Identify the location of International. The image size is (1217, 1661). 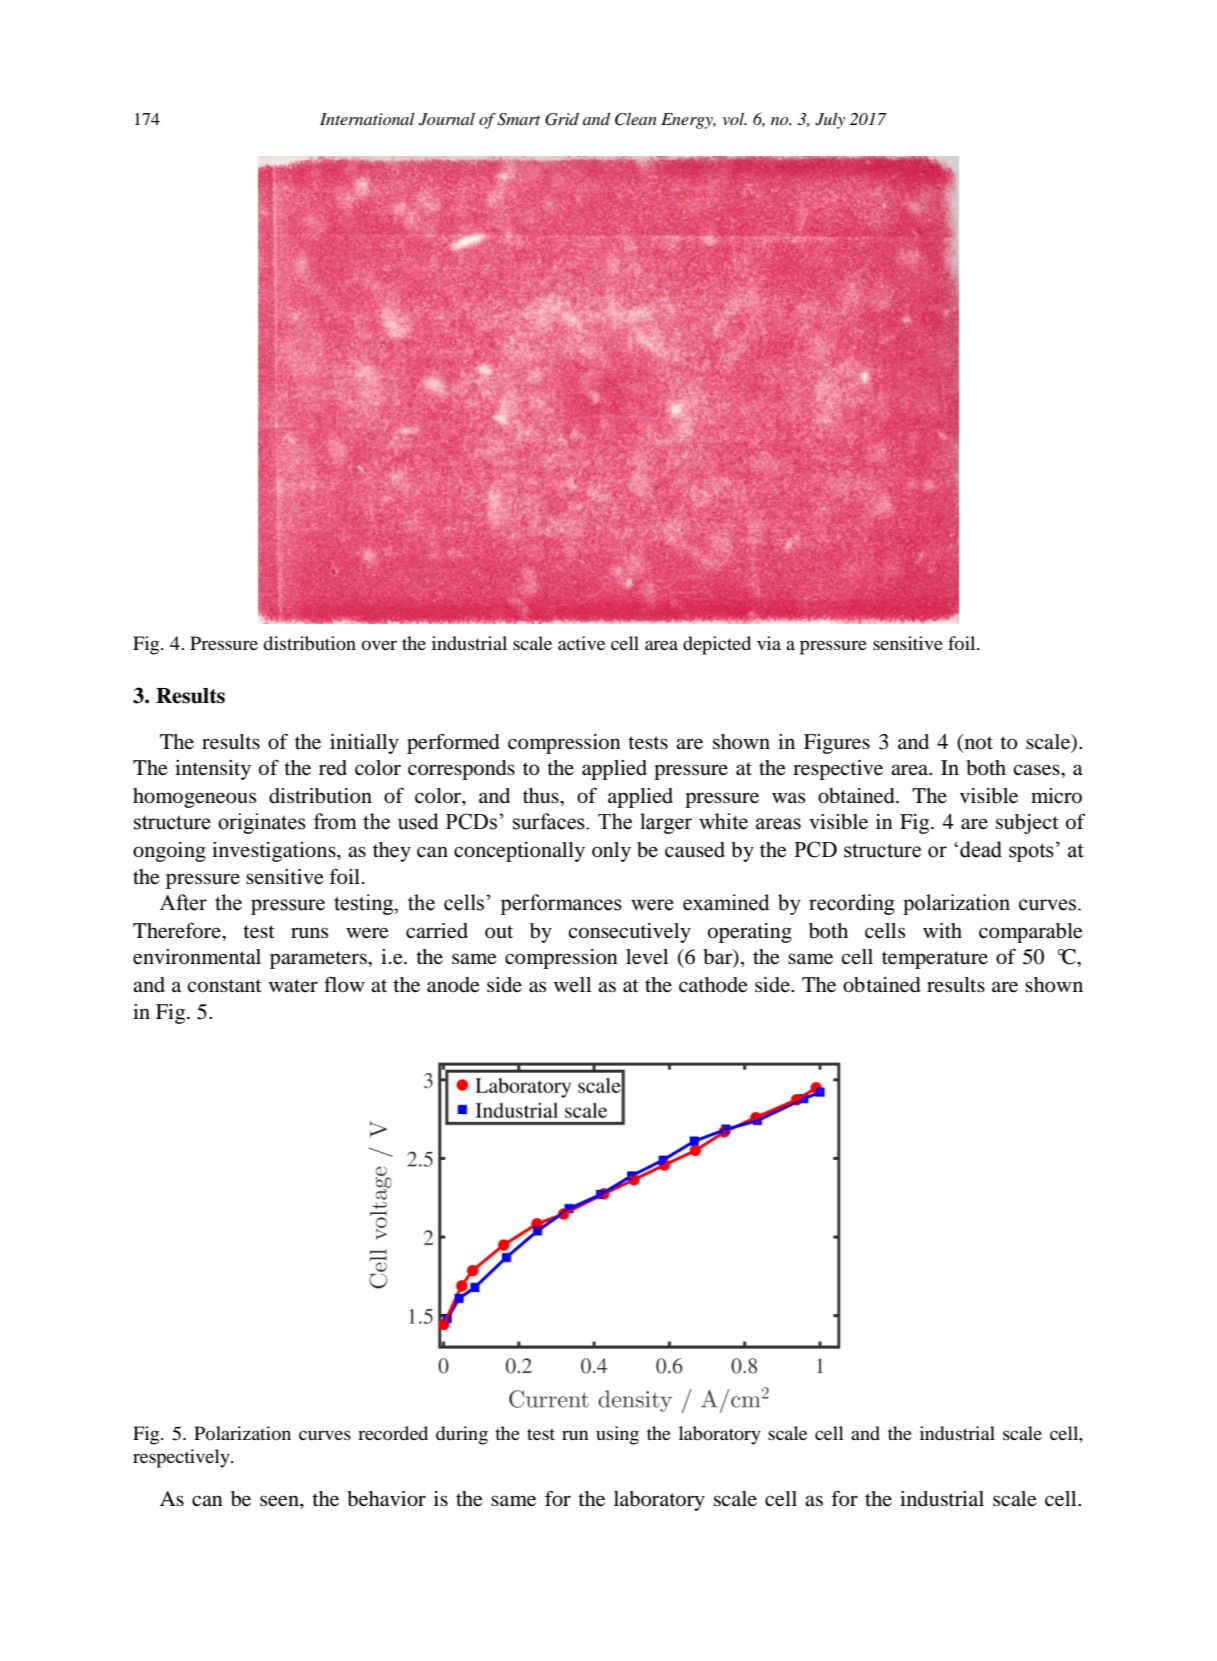
(367, 119).
